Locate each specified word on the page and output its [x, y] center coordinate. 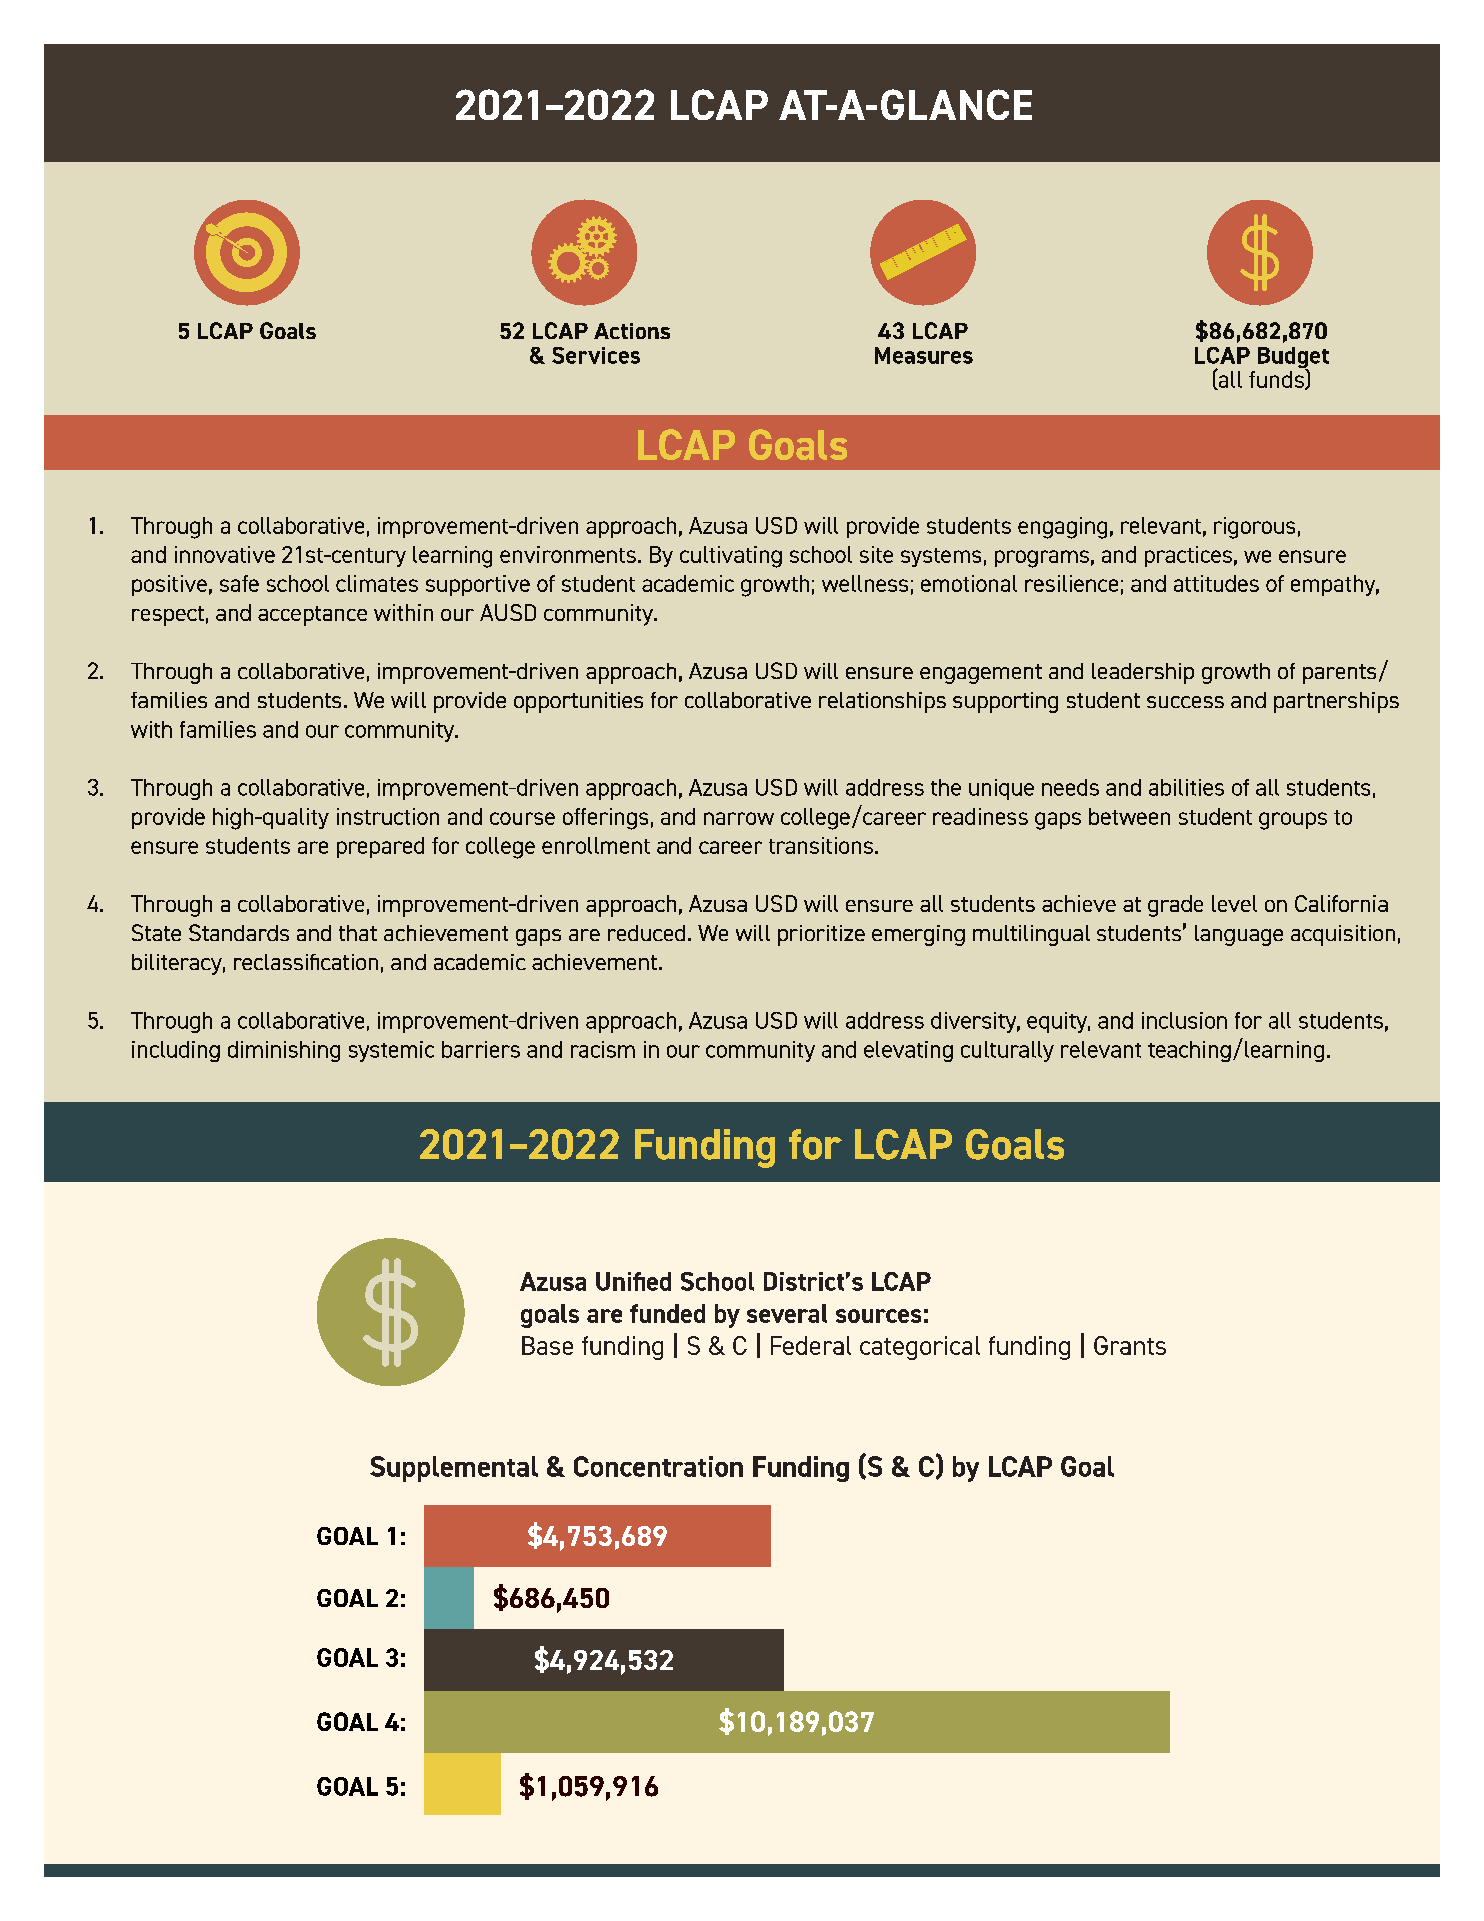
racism [603, 1049]
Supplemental [454, 1469]
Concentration [658, 1466]
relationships [882, 702]
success [1185, 702]
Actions [632, 331]
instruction [388, 816]
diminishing [284, 1051]
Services [596, 355]
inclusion [1184, 1020]
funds [1277, 379]
